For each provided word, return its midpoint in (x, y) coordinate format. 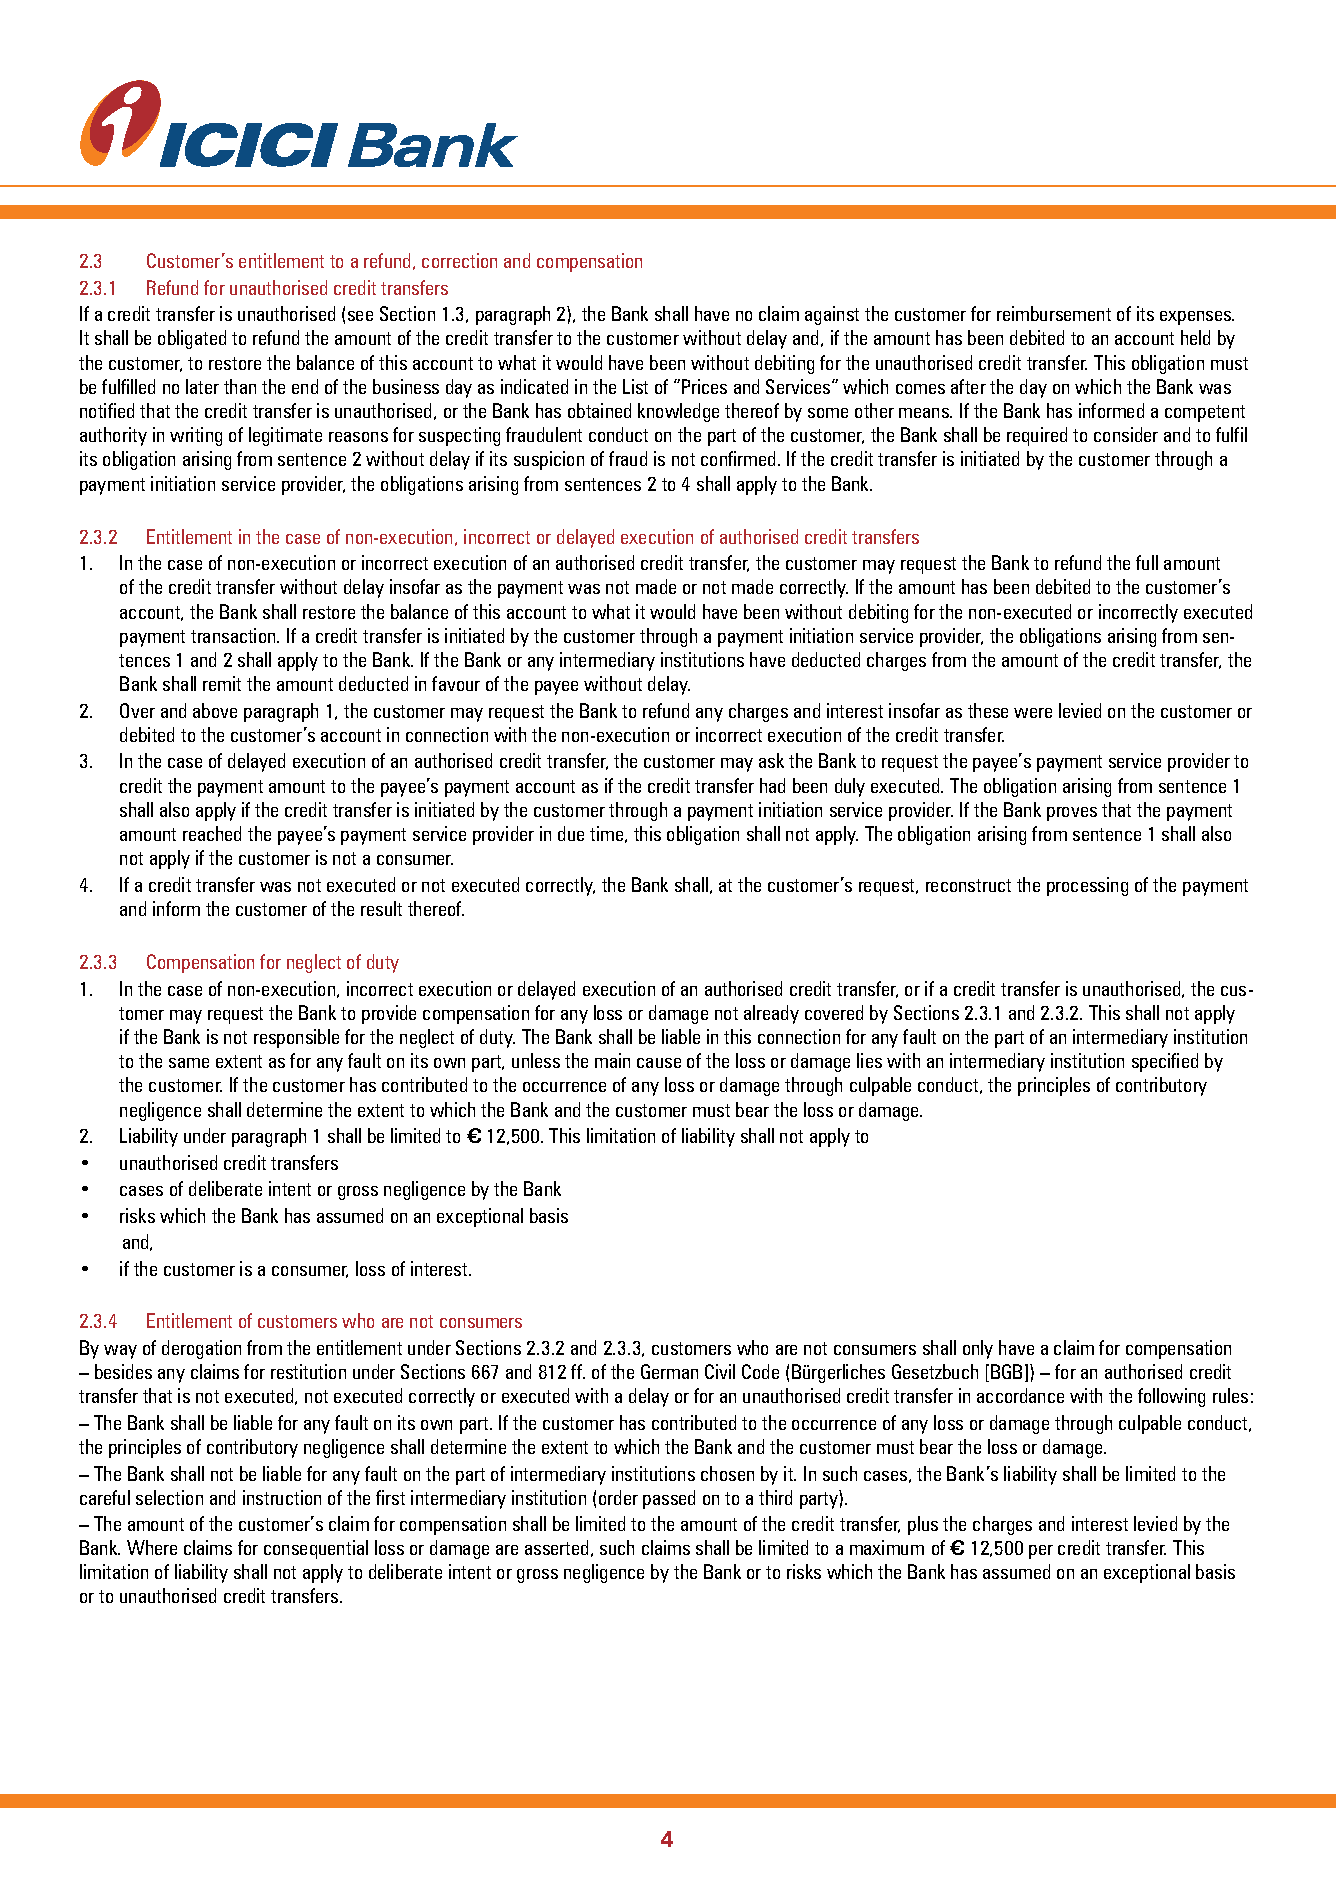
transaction (234, 635)
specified (1165, 1062)
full (1147, 562)
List (635, 386)
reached (212, 833)
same (189, 1063)
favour (456, 683)
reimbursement (1054, 313)
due (571, 833)
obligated (192, 339)
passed (669, 1499)
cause (659, 1063)
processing (1087, 886)
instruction (282, 1497)
